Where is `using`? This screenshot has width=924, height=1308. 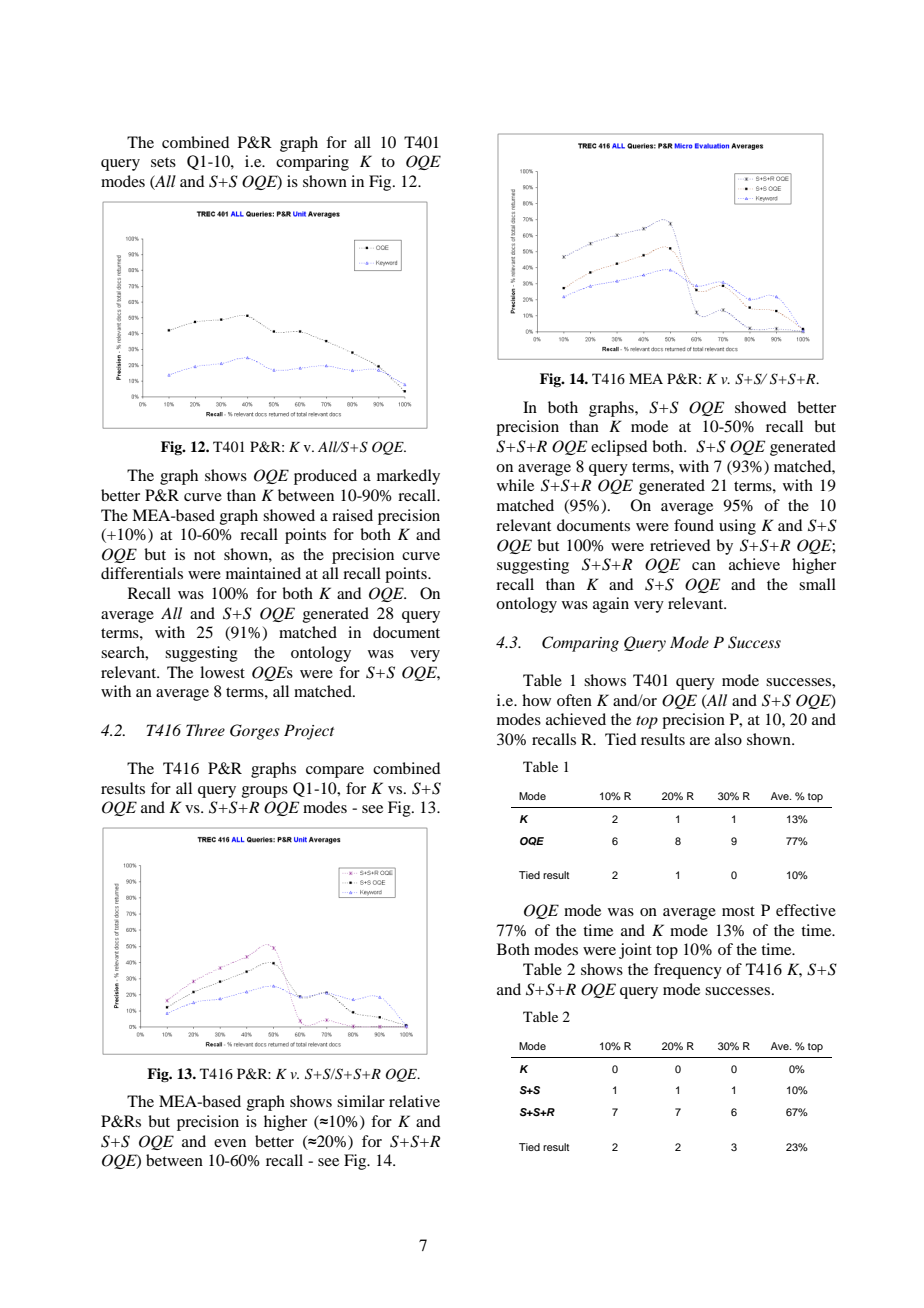
using is located at coordinates (737, 527).
